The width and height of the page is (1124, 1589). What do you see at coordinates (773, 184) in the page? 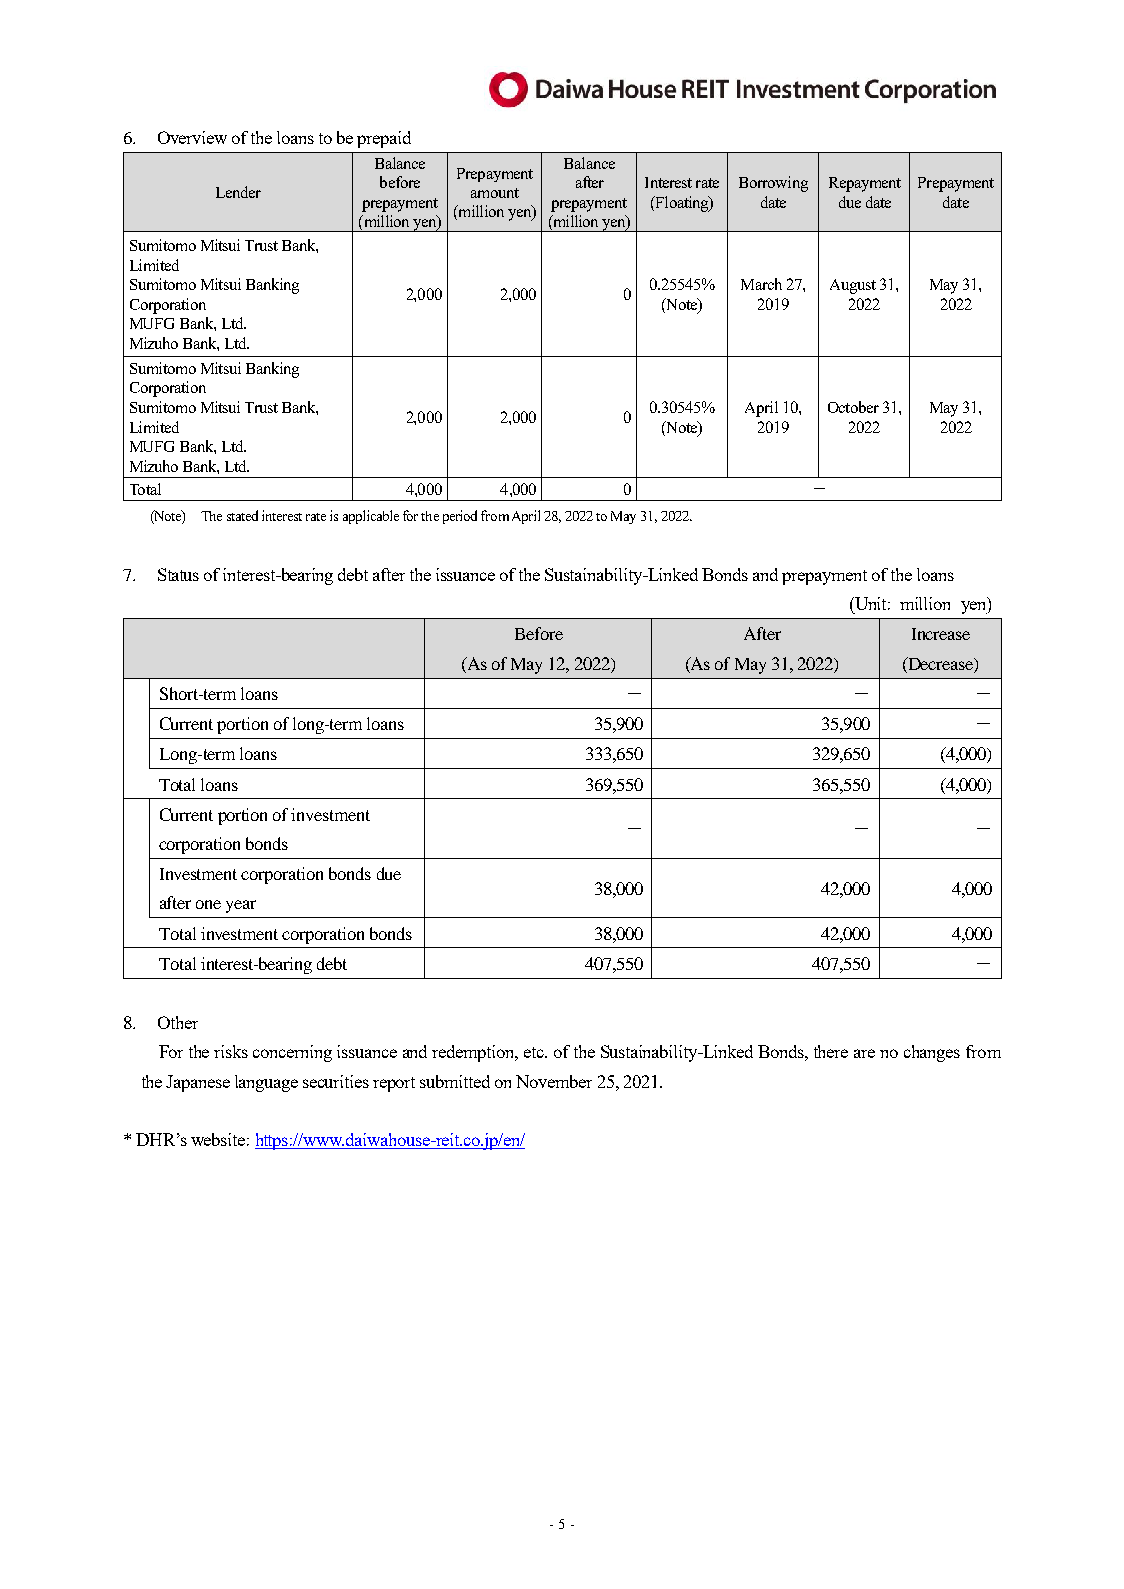
I see `Borrowing` at bounding box center [773, 184].
